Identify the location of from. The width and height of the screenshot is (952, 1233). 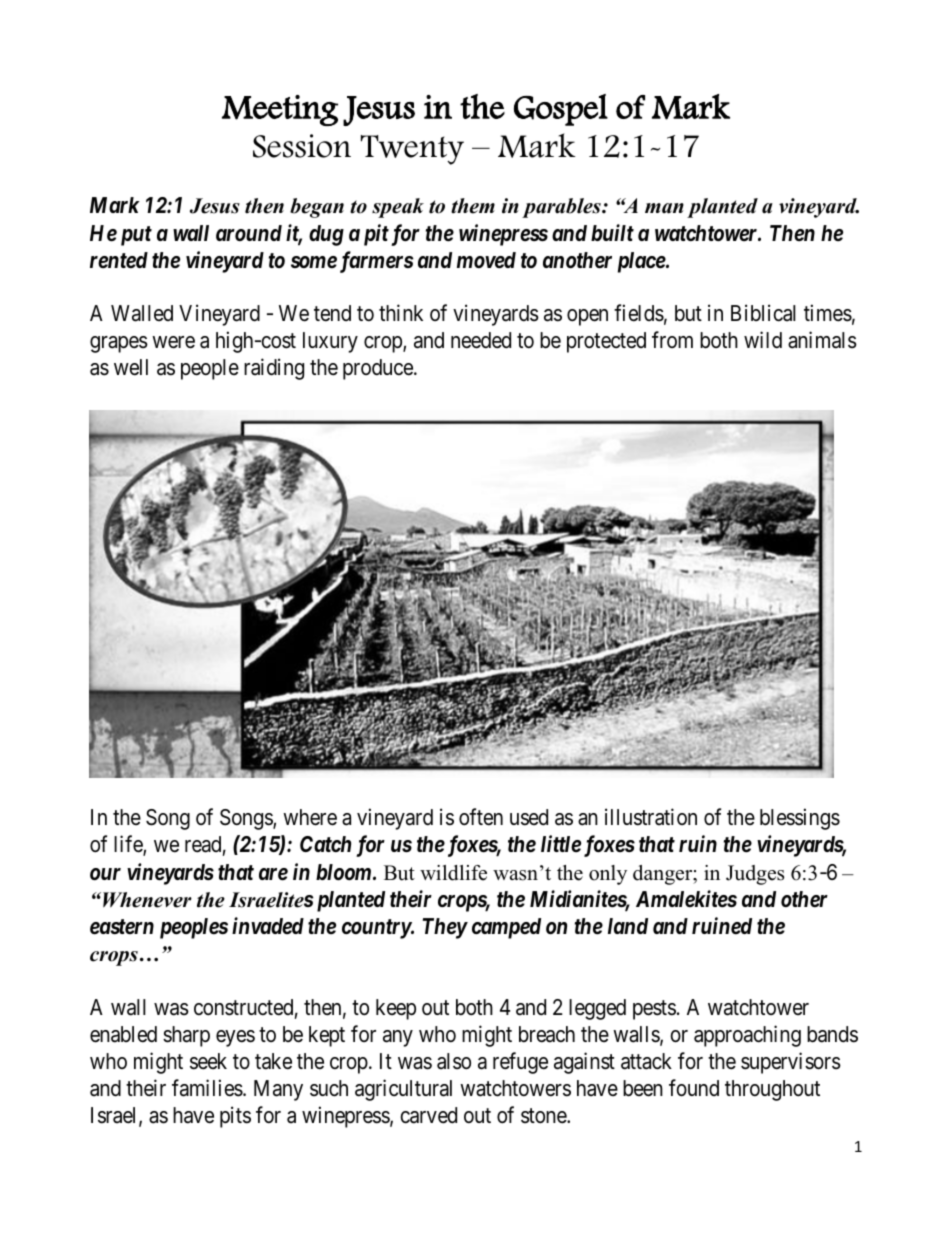
(672, 339).
